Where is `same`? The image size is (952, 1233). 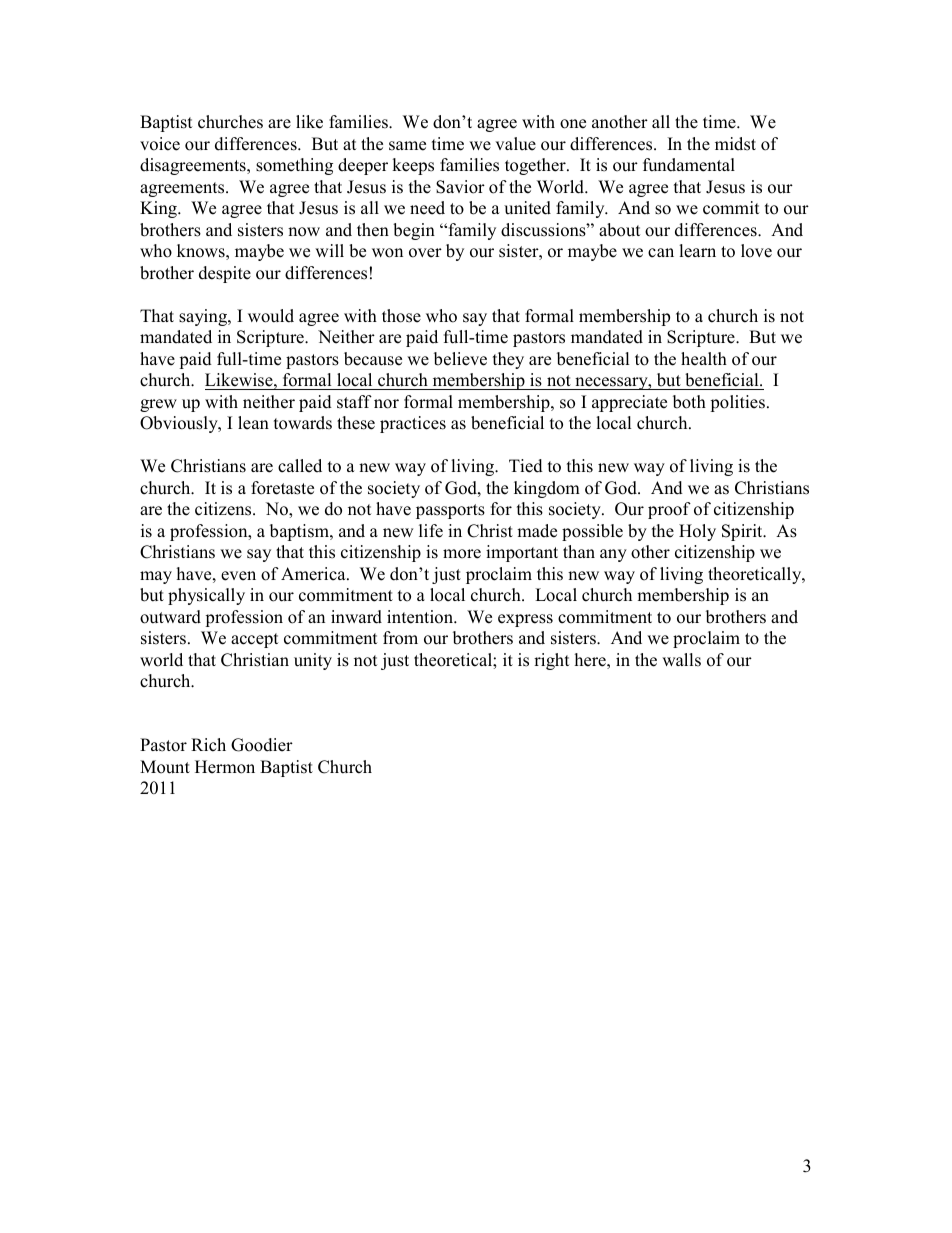
same is located at coordinates (407, 146).
